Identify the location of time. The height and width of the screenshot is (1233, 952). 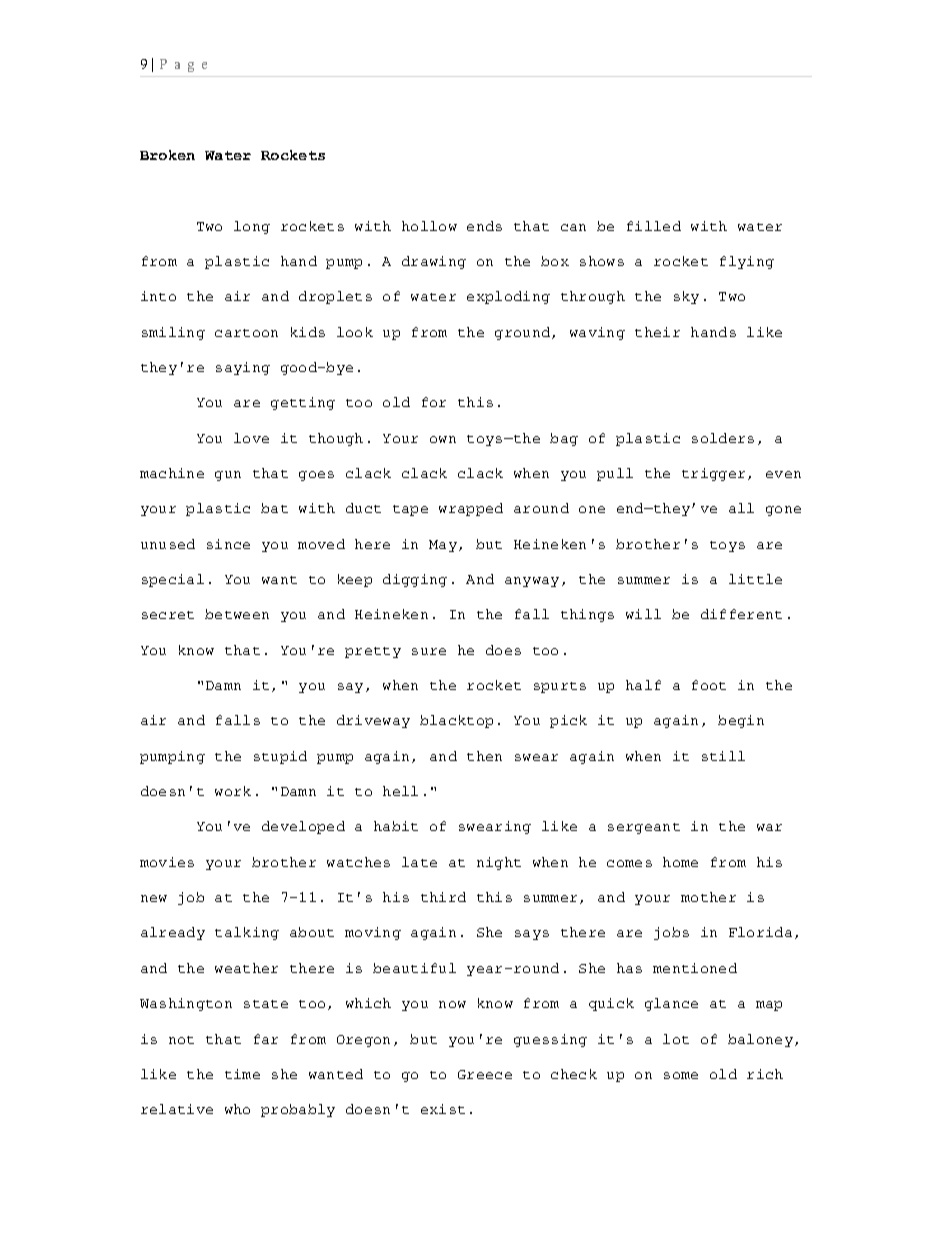
(242, 1074).
